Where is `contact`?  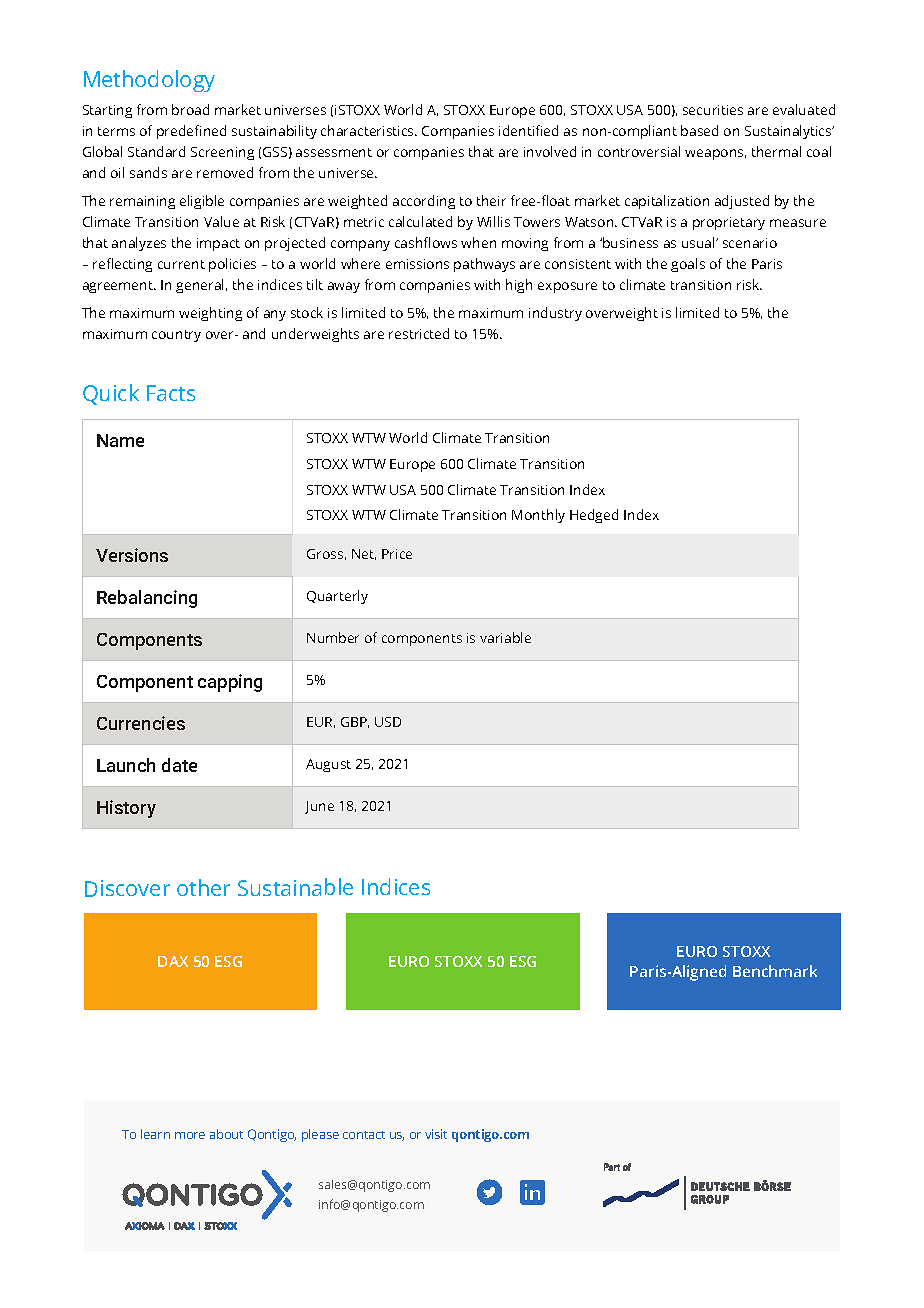 contact is located at coordinates (364, 1135).
